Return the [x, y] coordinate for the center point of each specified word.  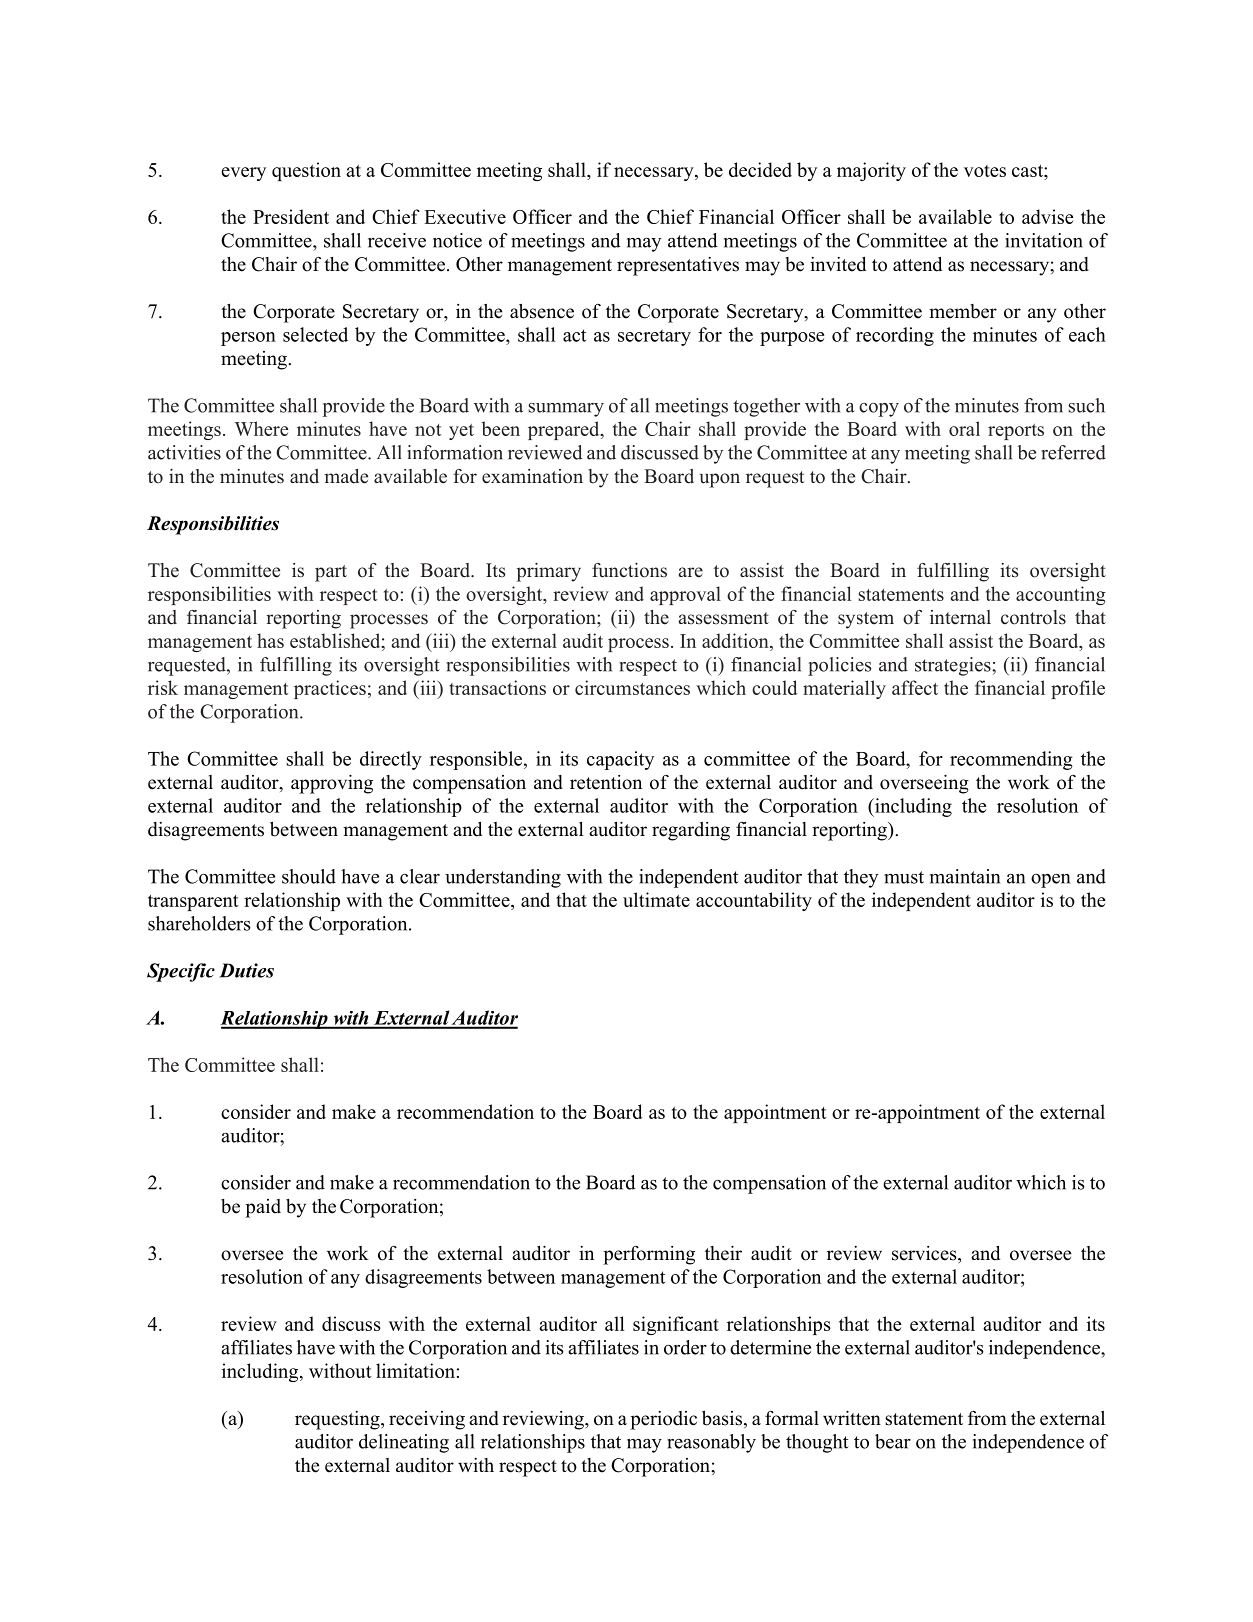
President [291, 216]
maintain [965, 876]
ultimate [656, 899]
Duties [246, 970]
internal [960, 617]
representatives [678, 266]
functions [629, 570]
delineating [404, 1443]
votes [985, 171]
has [270, 640]
